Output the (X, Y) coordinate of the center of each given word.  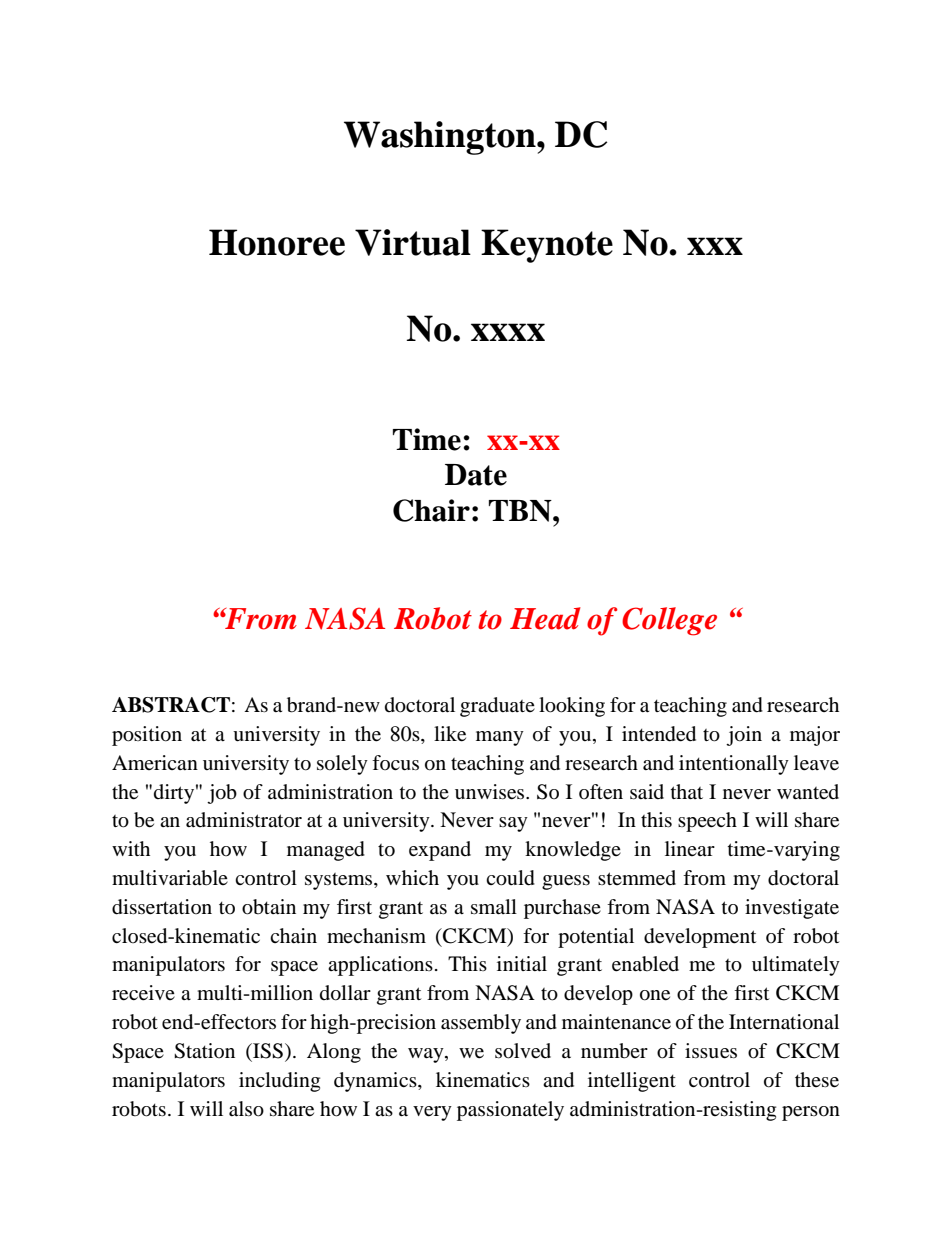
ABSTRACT (171, 705)
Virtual (413, 242)
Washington (441, 138)
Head (545, 618)
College (669, 621)
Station (204, 1051)
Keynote (547, 246)
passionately (510, 1111)
